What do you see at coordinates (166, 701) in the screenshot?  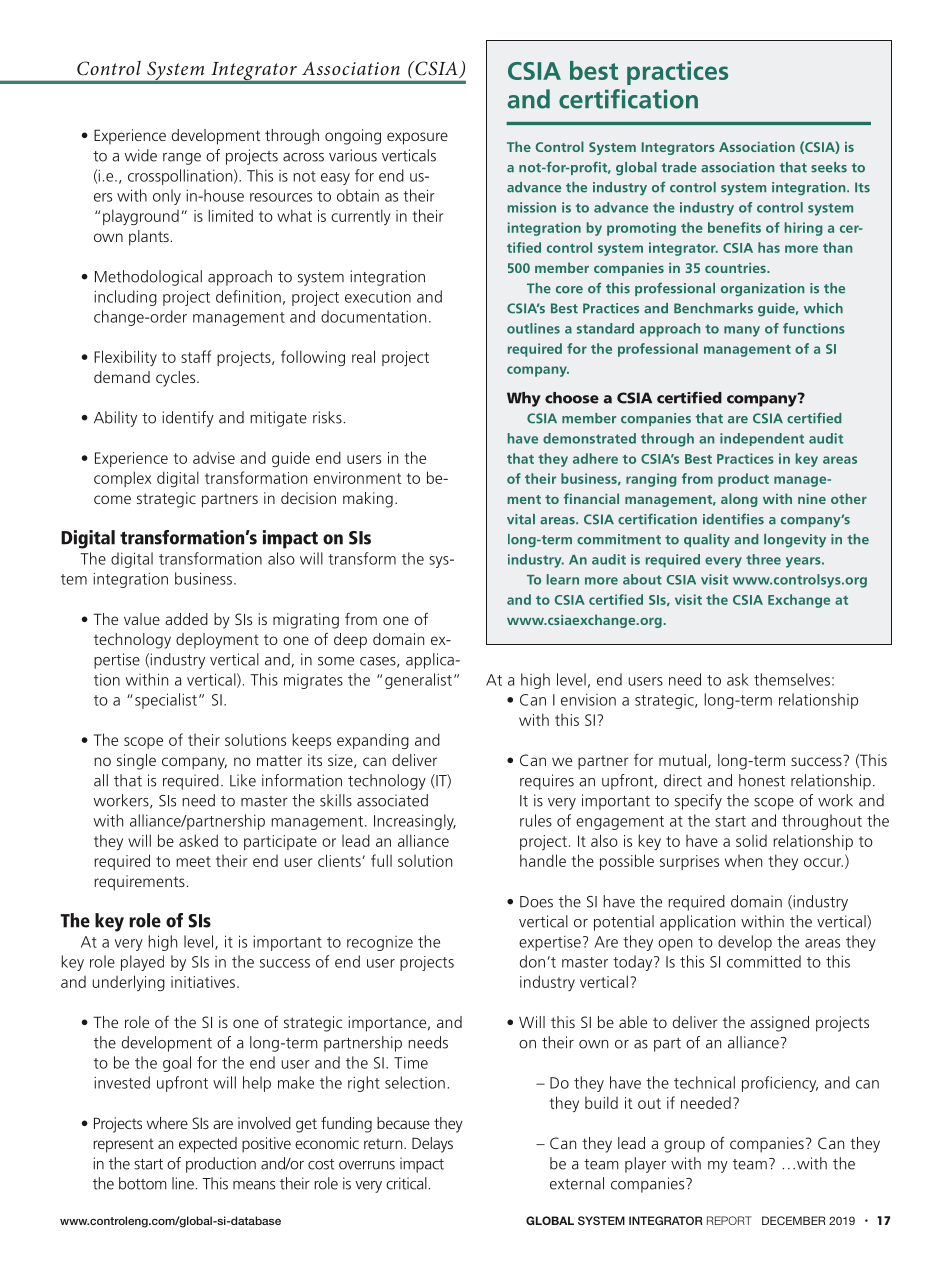 I see `specialist` at bounding box center [166, 701].
